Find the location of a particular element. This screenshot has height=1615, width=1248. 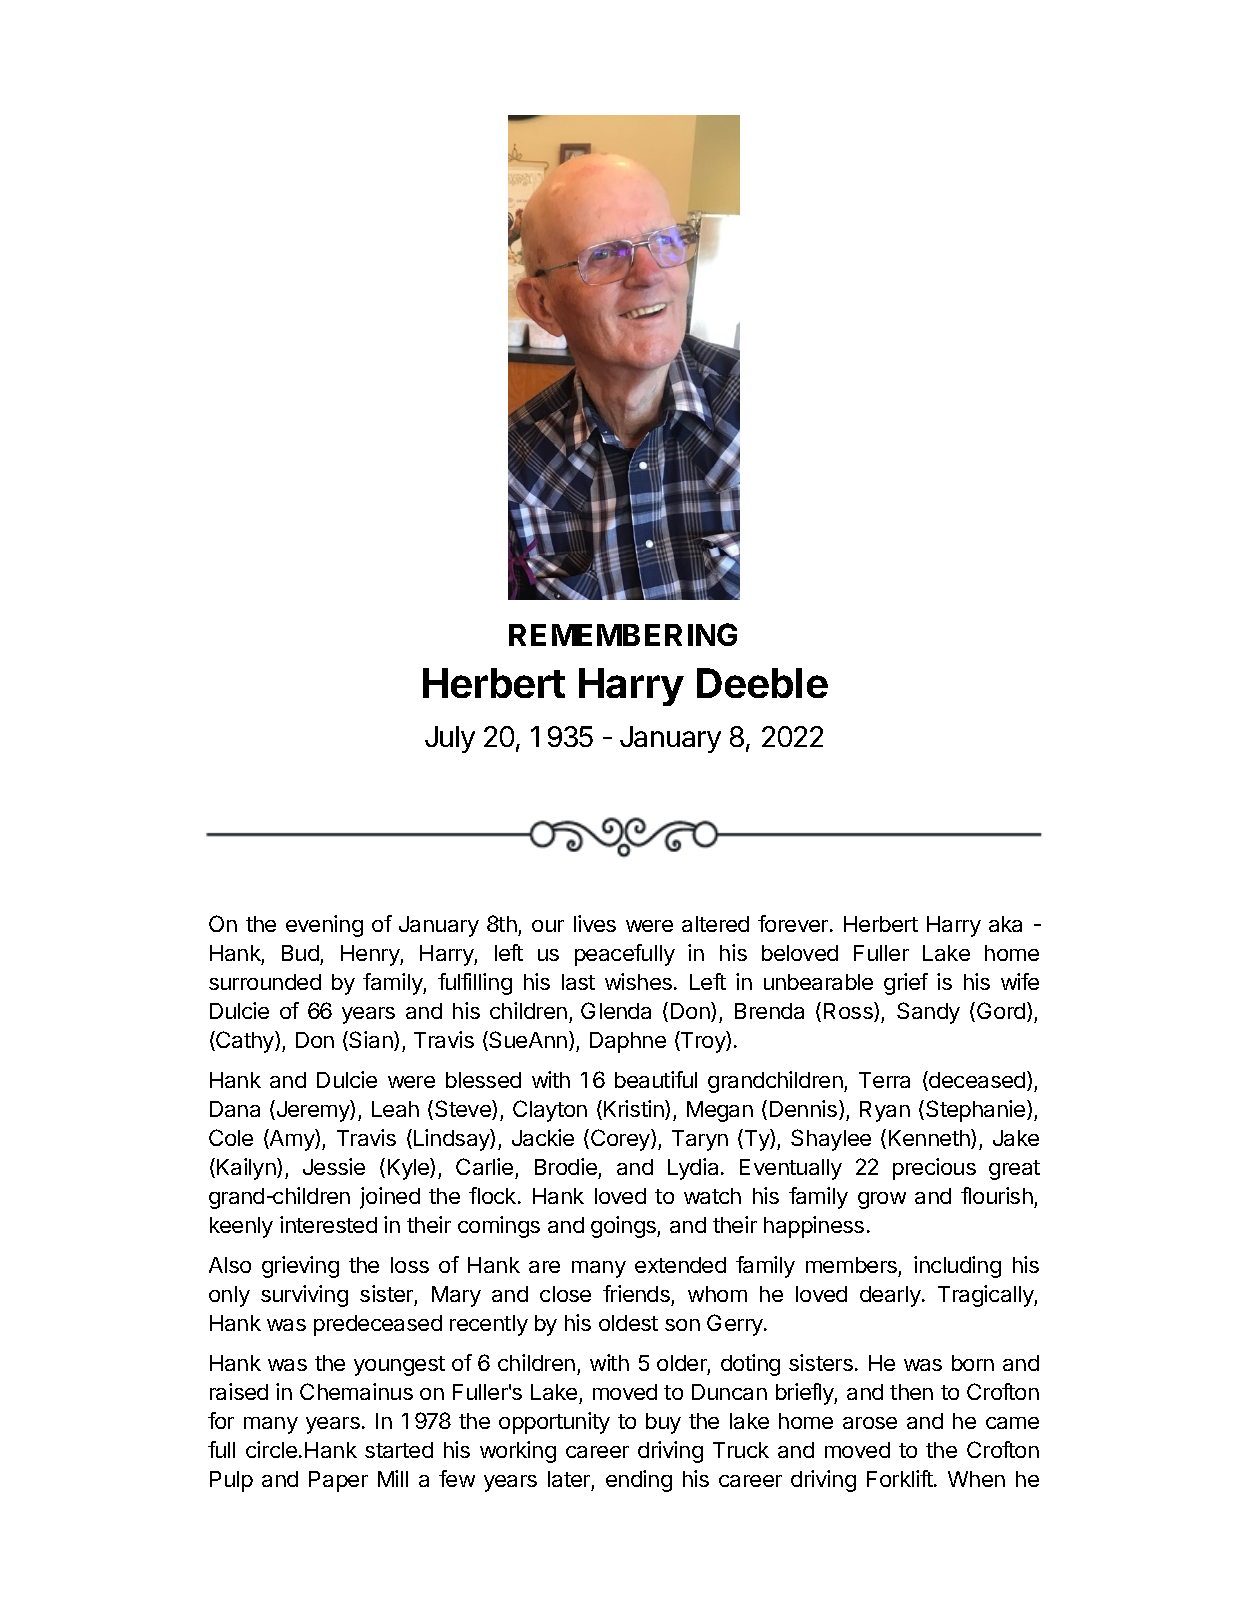

evening is located at coordinates (324, 926).
